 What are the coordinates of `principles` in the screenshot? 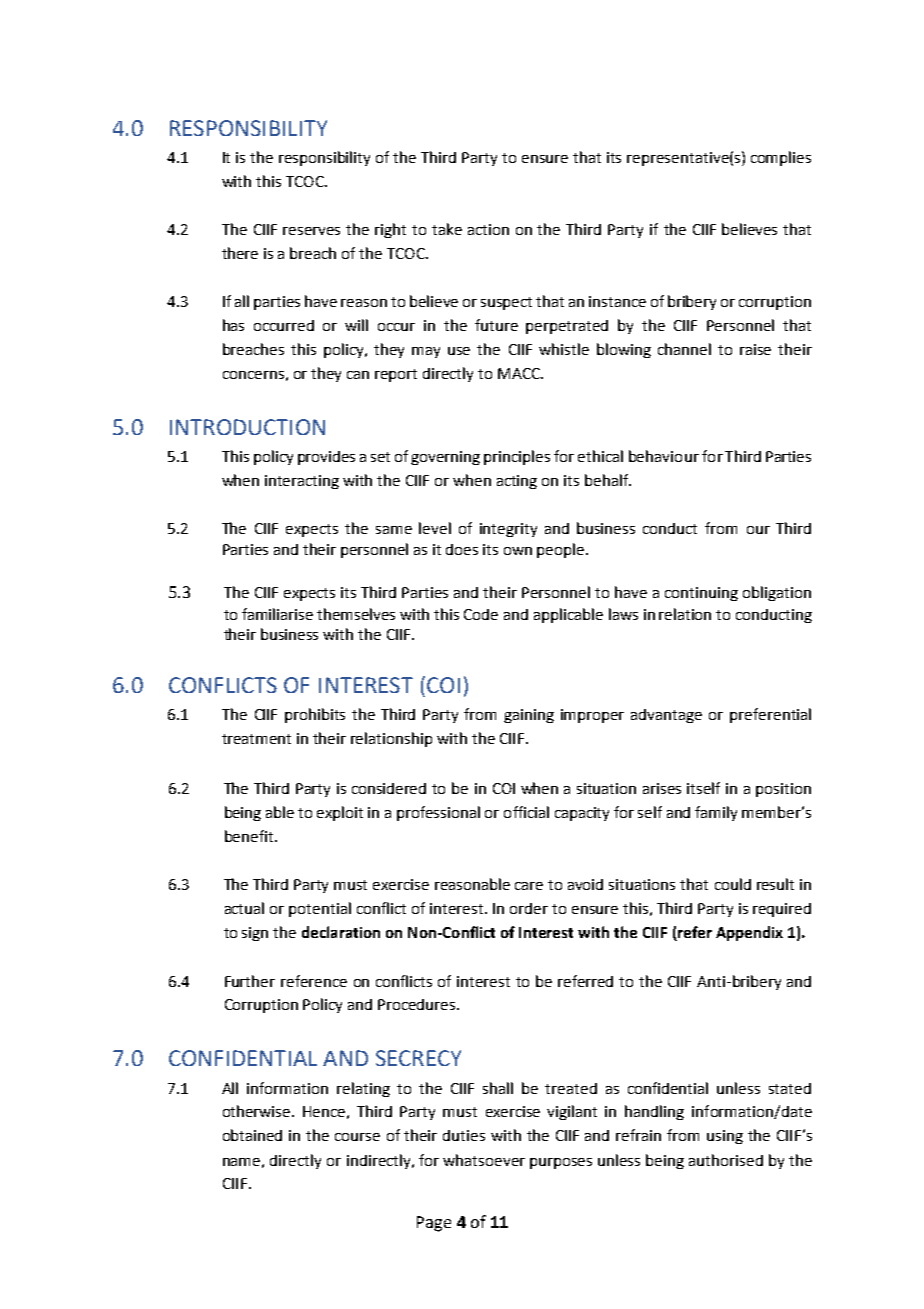 It's located at (517, 457).
